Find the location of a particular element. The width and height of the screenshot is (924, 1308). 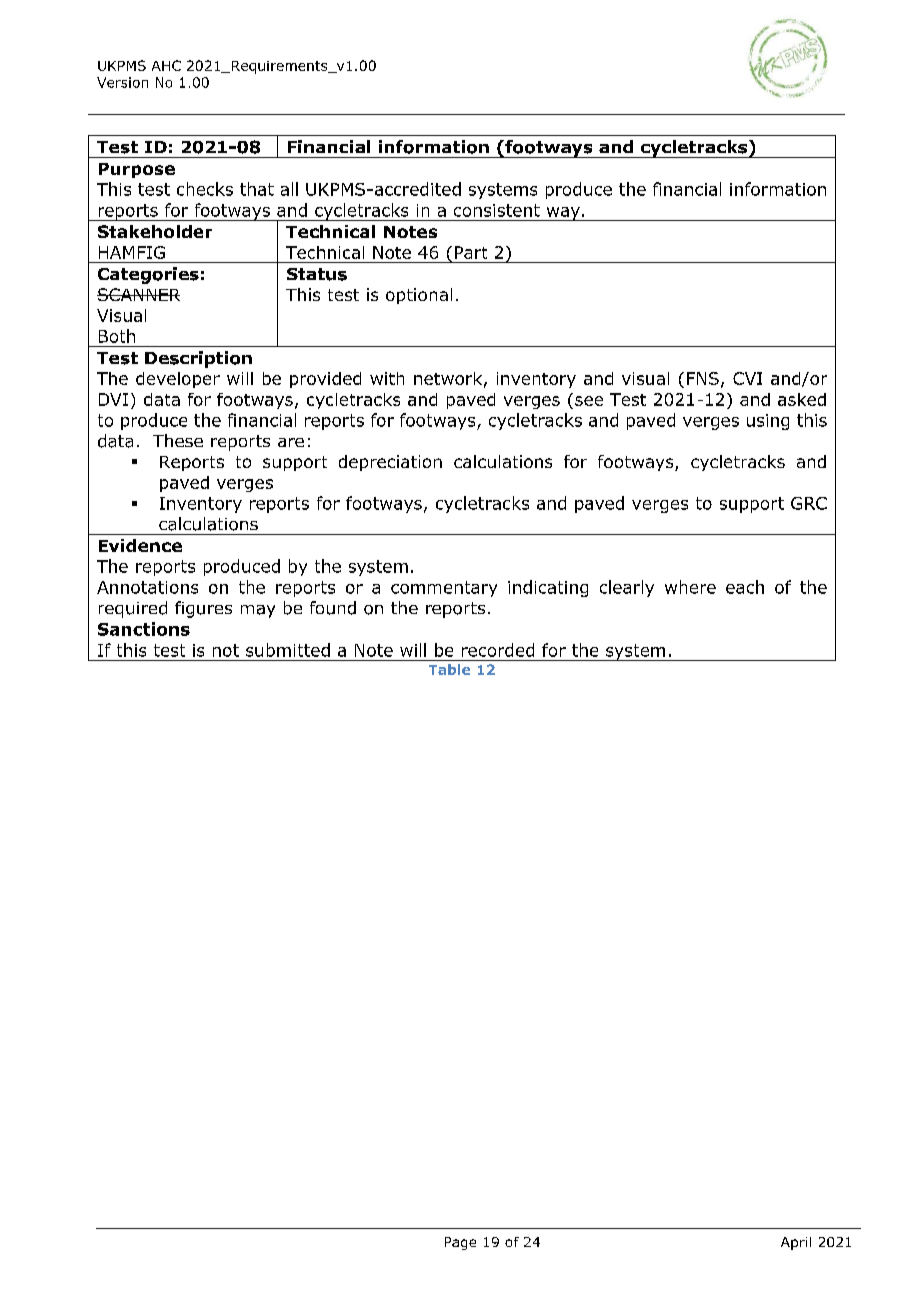

Part is located at coordinates (471, 252).
